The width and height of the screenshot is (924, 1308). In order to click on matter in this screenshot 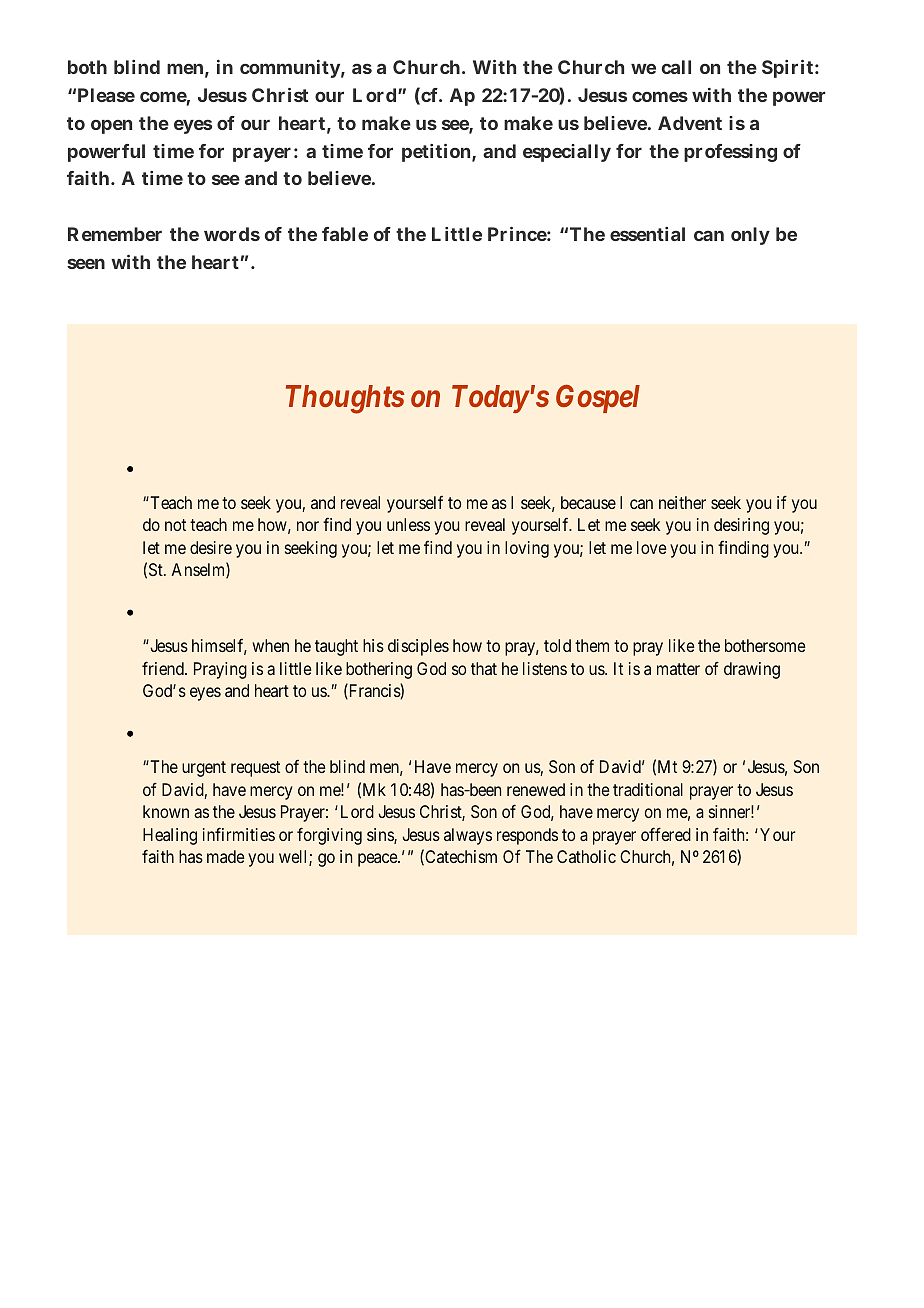, I will do `click(678, 669)`.
